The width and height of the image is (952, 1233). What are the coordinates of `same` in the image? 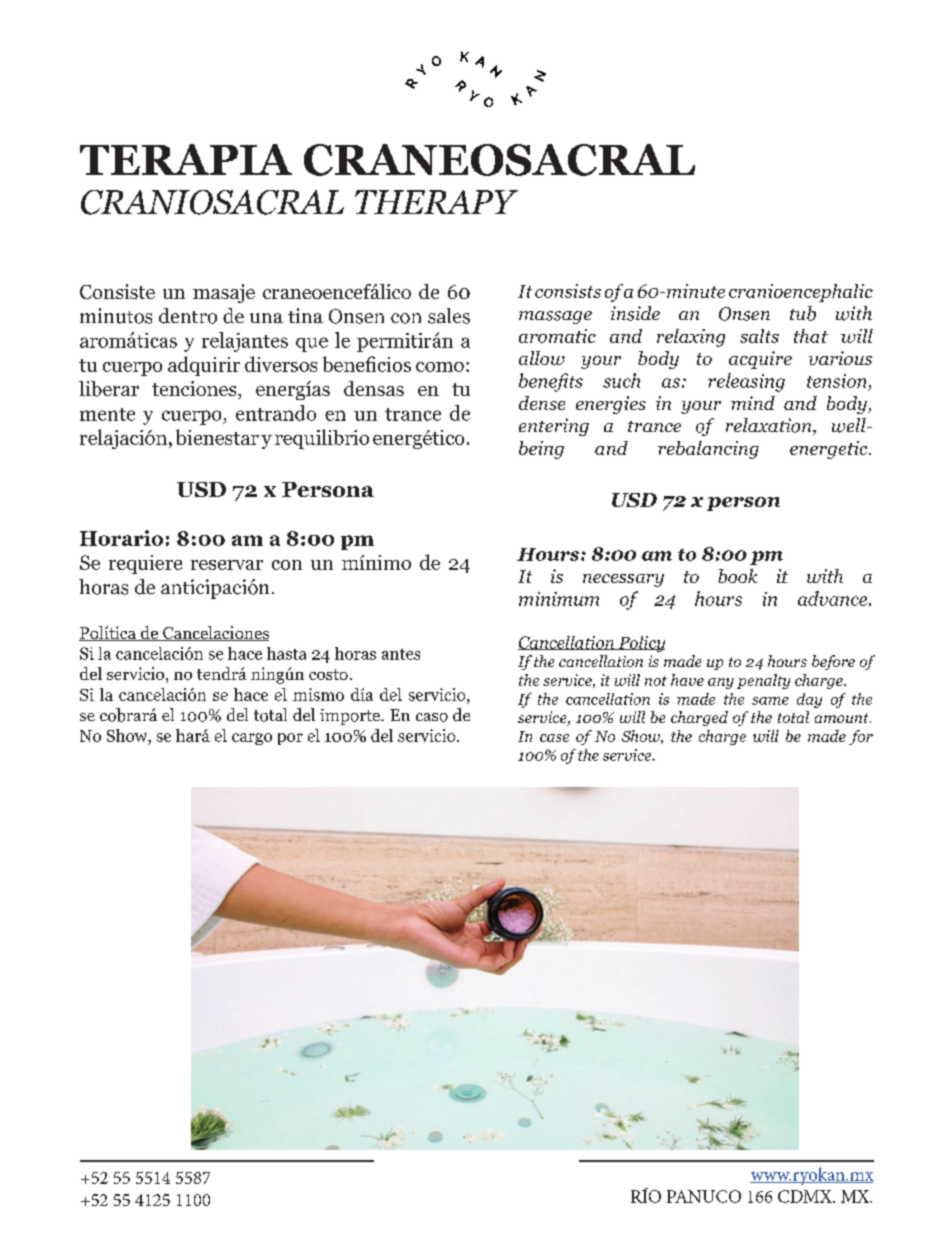 It's located at (770, 701).
